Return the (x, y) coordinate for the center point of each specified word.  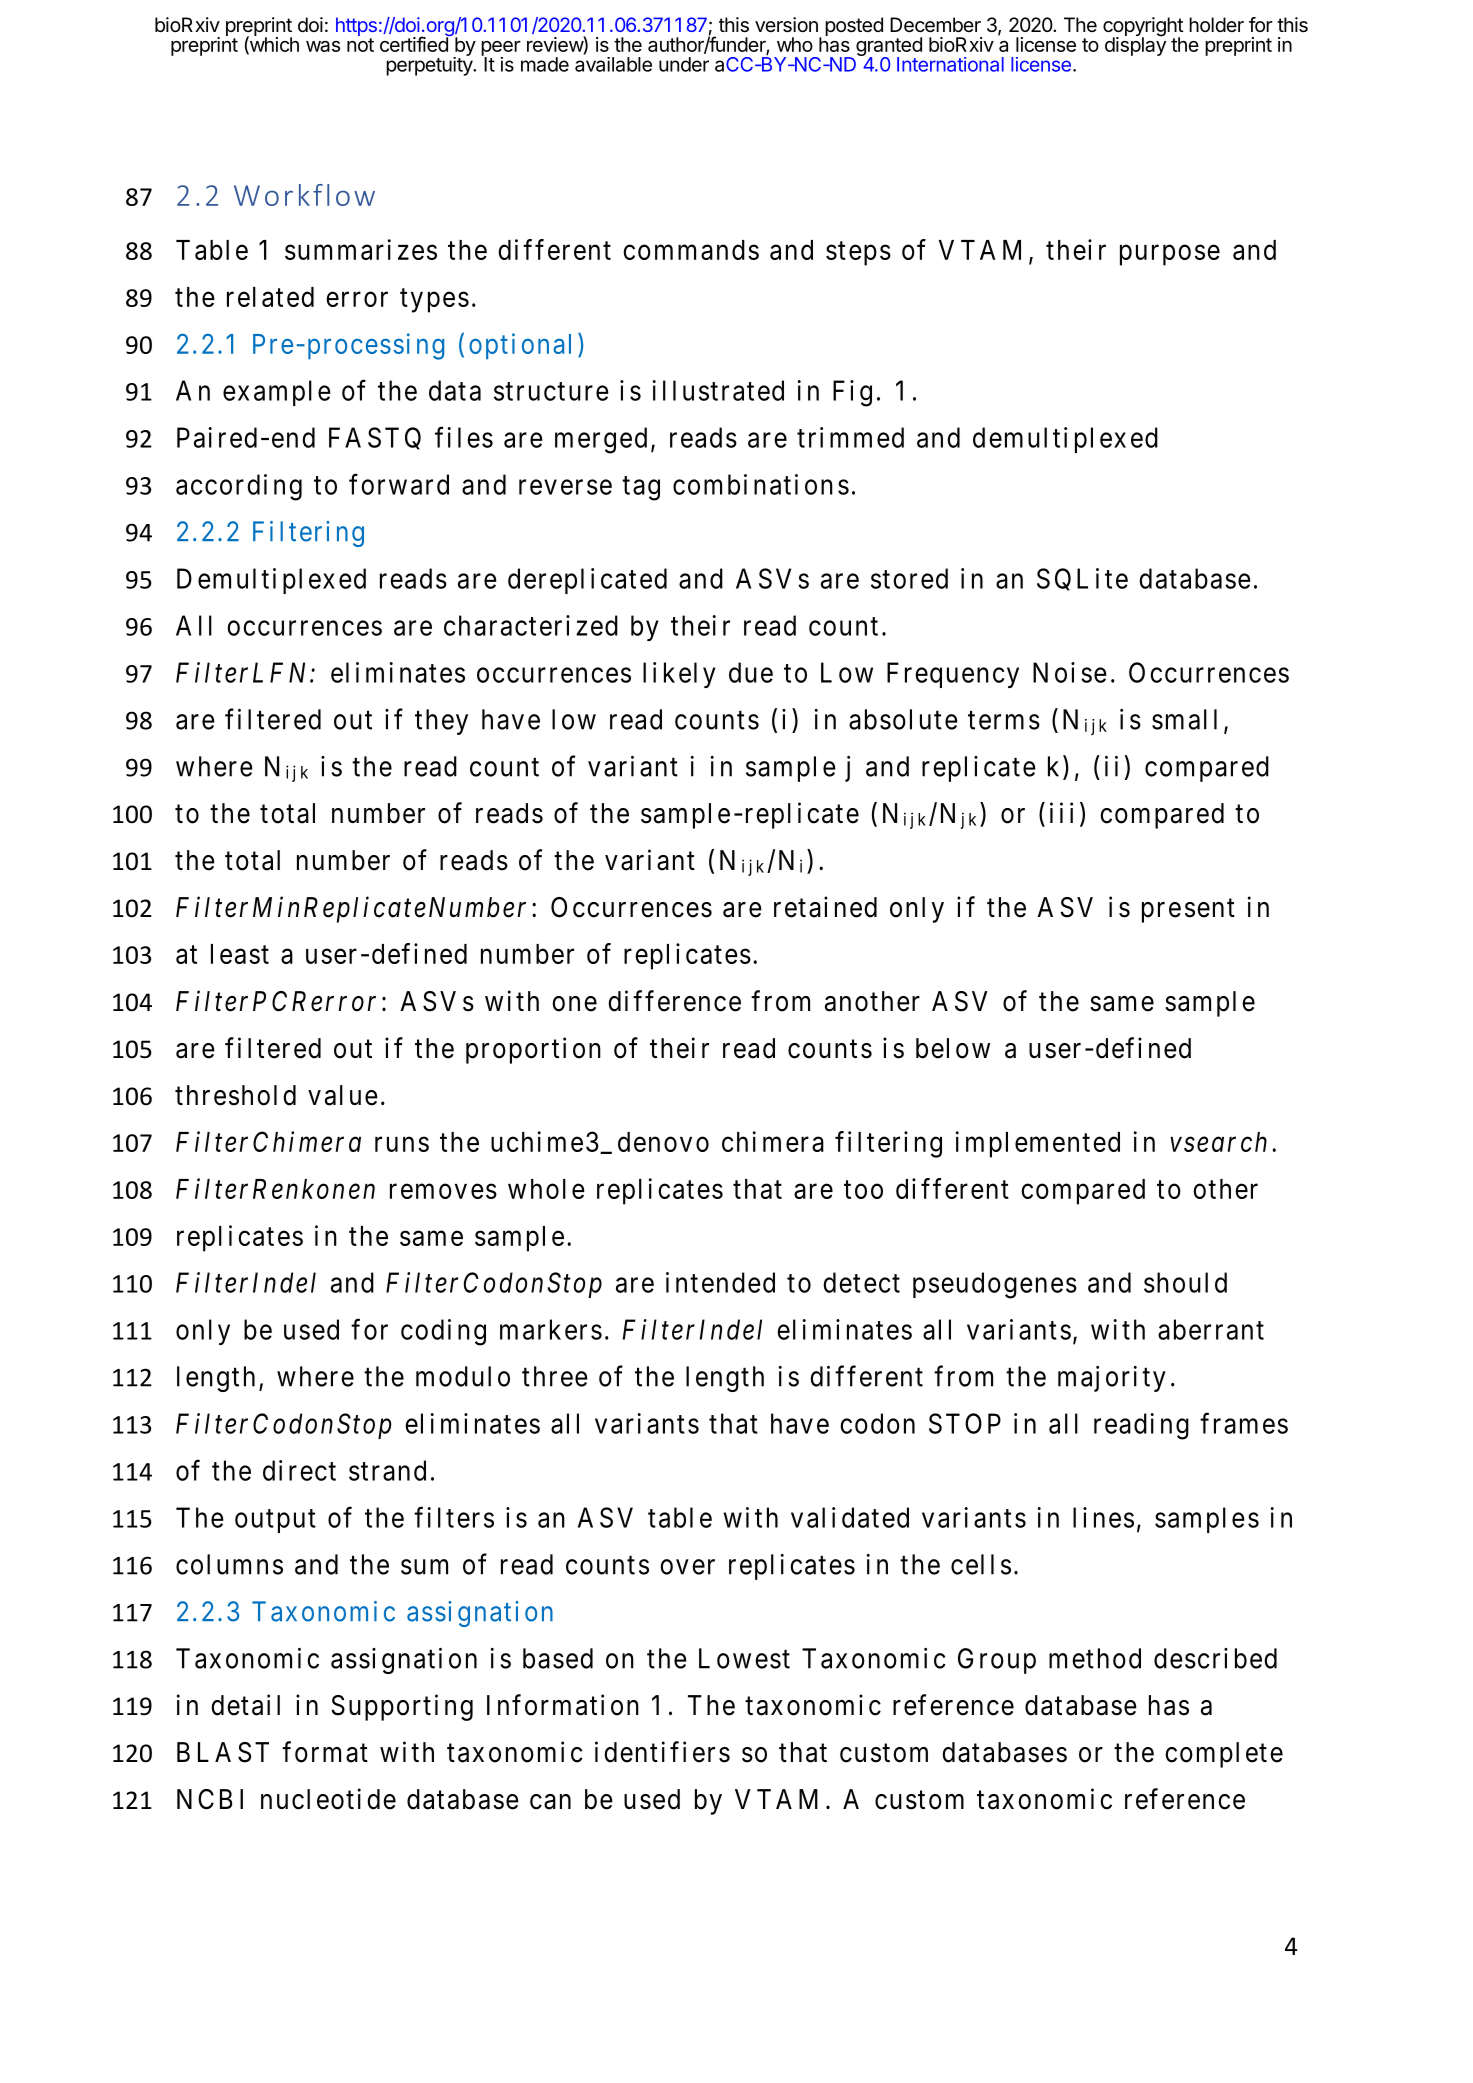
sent (1210, 908)
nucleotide (328, 1799)
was (323, 46)
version (786, 25)
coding (443, 1332)
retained (825, 907)
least (240, 954)
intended (720, 1282)
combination (753, 484)
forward (399, 484)
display (1135, 45)
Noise (1070, 672)
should (1185, 1282)
